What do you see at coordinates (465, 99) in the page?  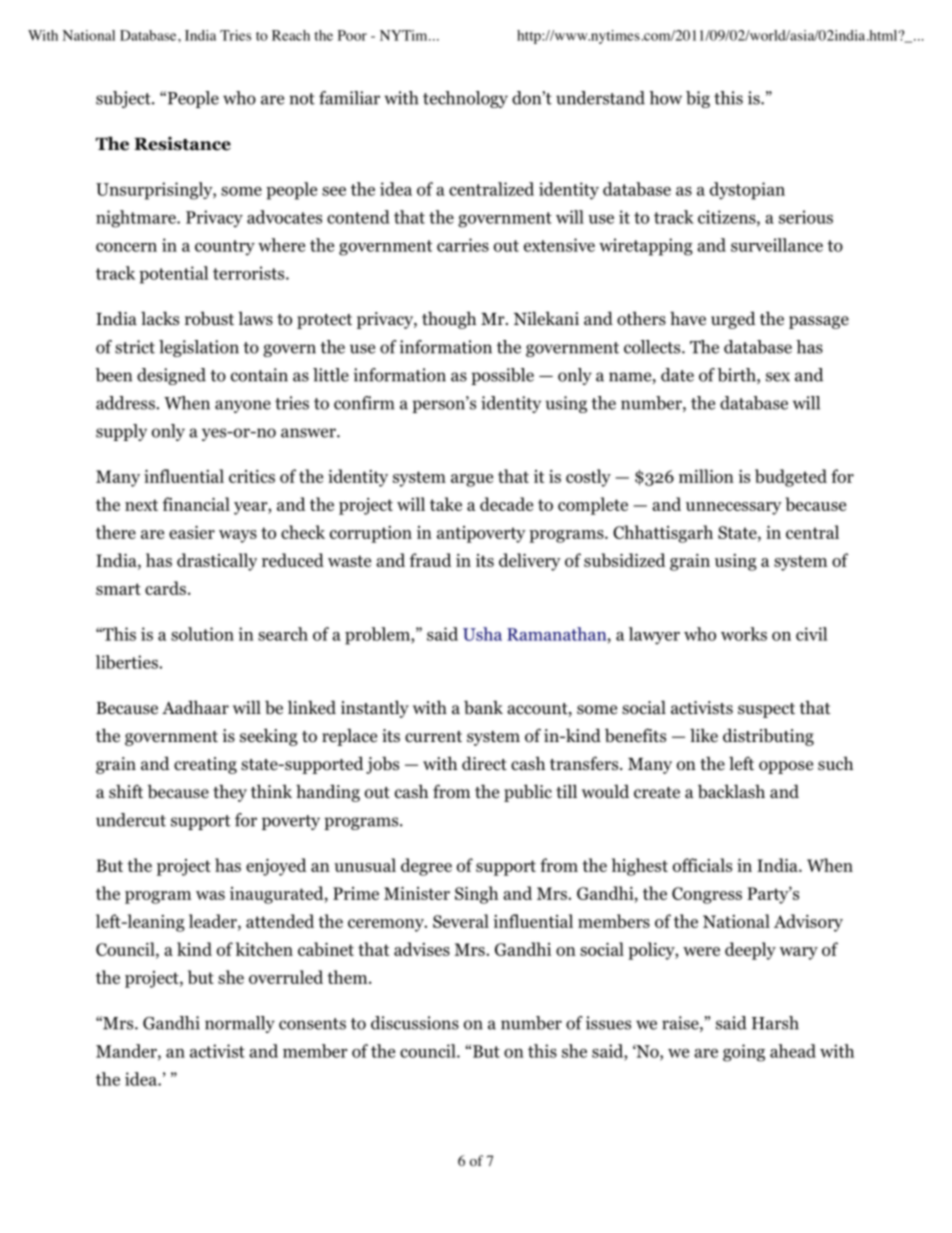 I see `technology` at bounding box center [465, 99].
